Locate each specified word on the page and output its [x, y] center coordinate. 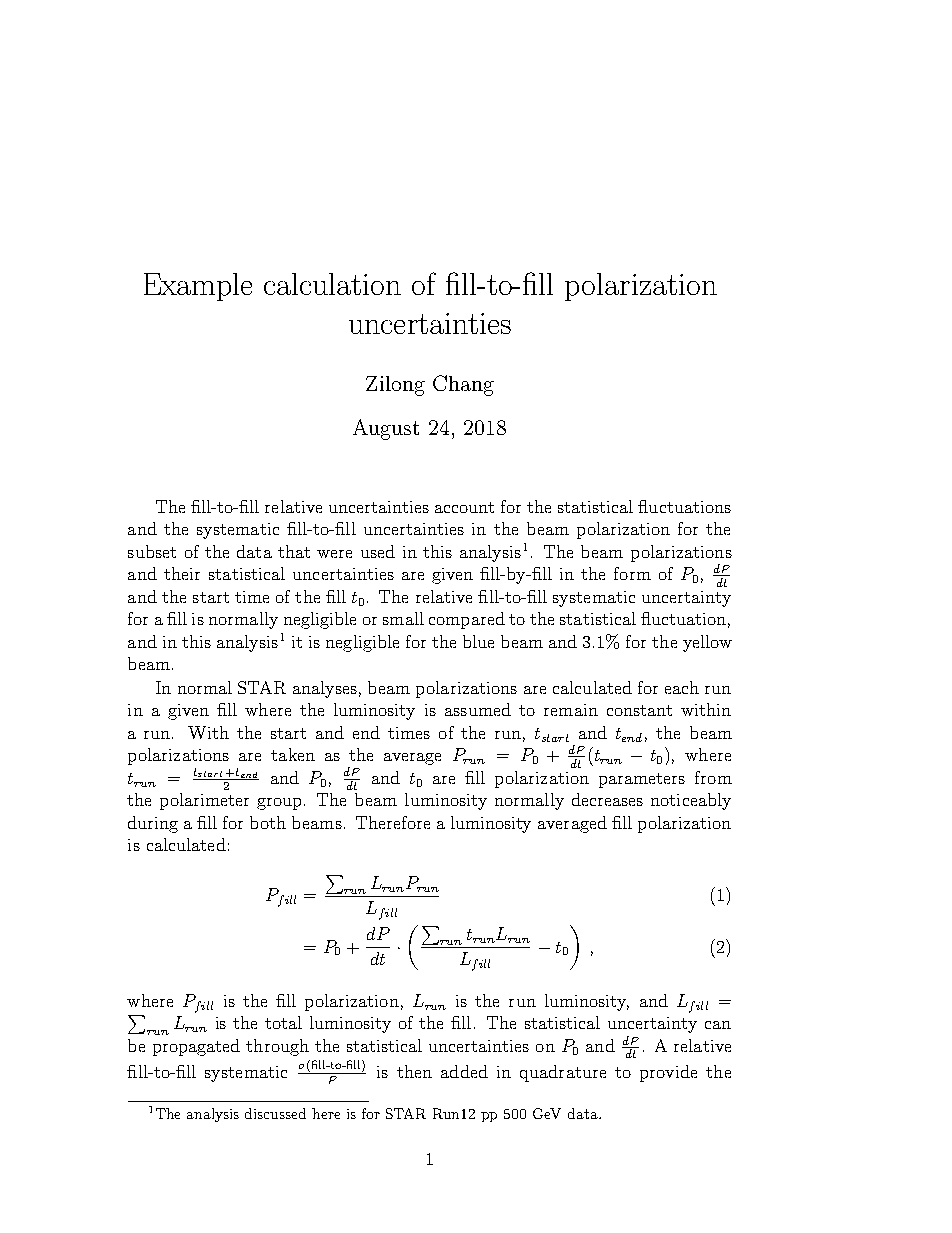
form [632, 573]
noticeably [691, 801]
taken [293, 754]
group [281, 804]
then [414, 1071]
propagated [196, 1047]
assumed [478, 709]
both [268, 822]
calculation [332, 284]
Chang [463, 385]
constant [639, 710]
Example [198, 287]
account [464, 507]
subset [152, 551]
